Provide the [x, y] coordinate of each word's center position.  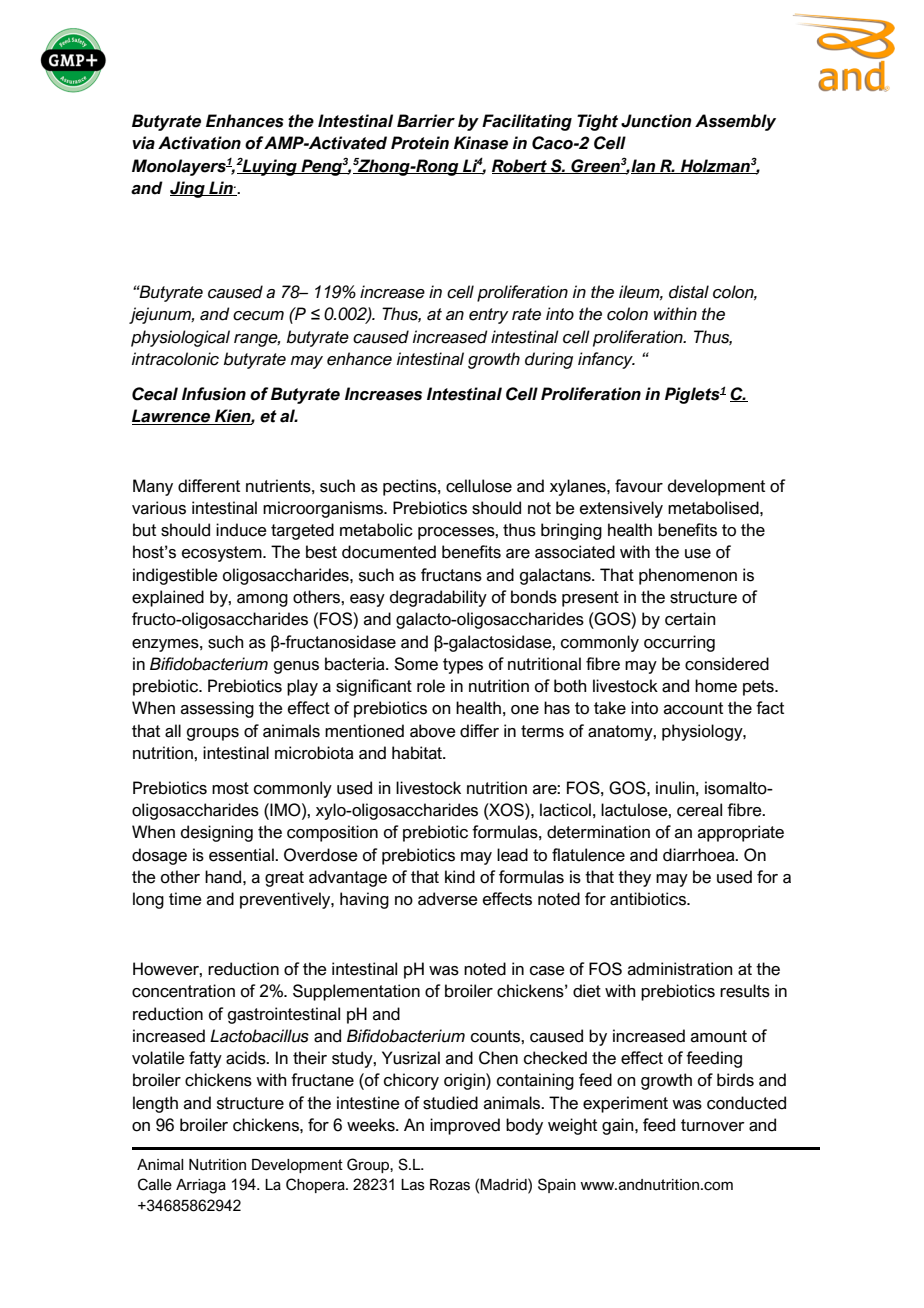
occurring [679, 643]
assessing [217, 709]
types [463, 666]
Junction [656, 121]
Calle [155, 1184]
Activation [199, 143]
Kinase [481, 143]
